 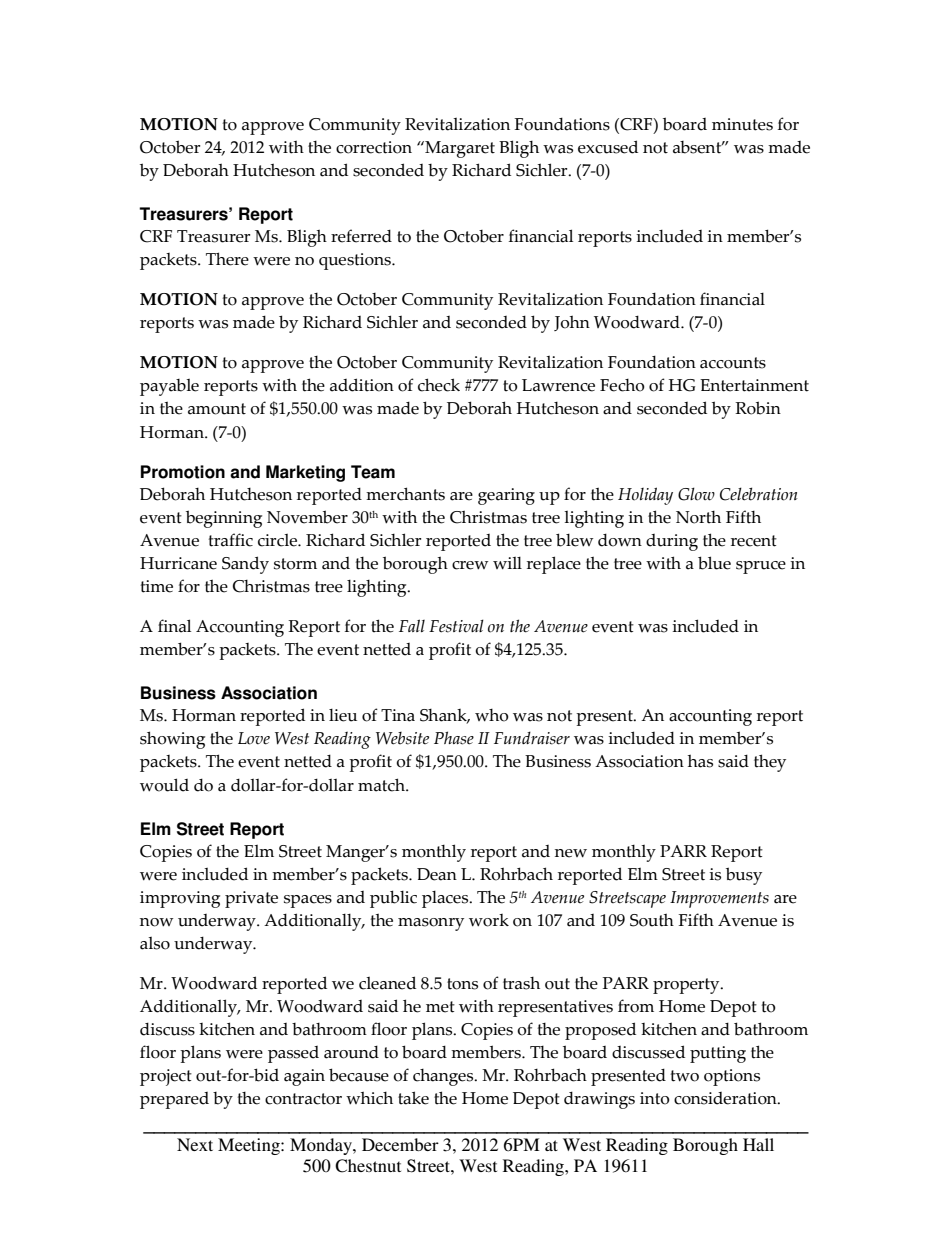 What do you see at coordinates (439, 385) in the document?
I see `check` at bounding box center [439, 385].
